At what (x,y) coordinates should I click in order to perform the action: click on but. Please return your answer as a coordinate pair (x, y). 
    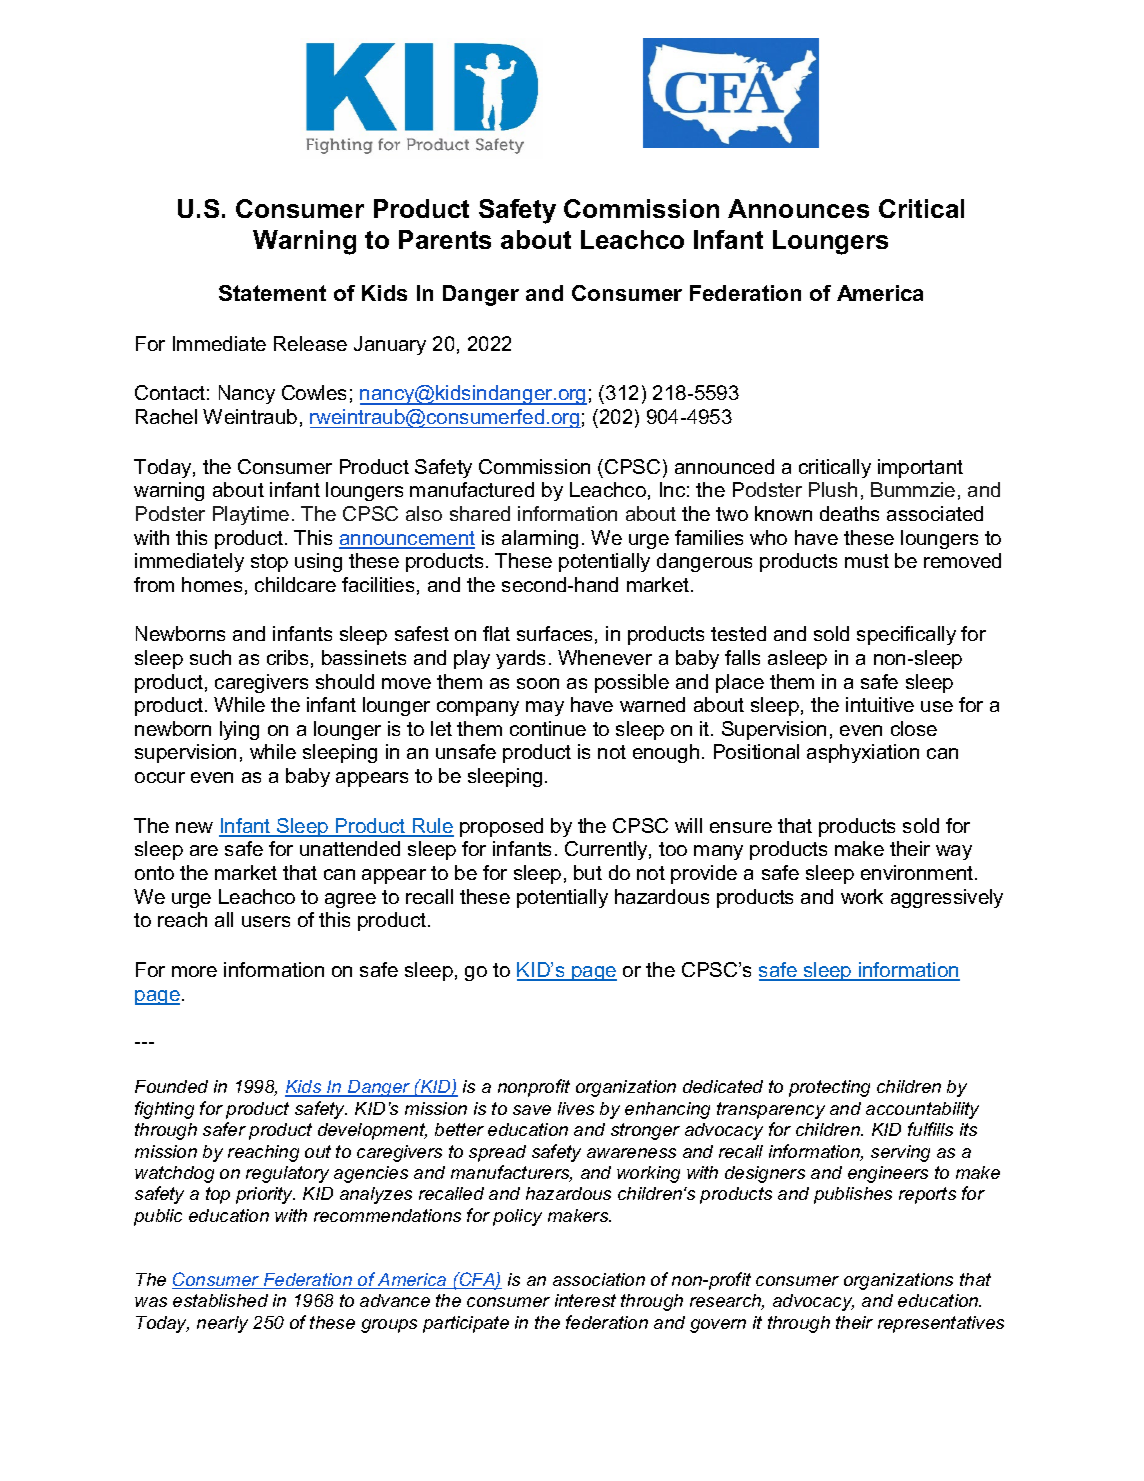
    Looking at the image, I should click on (588, 872).
